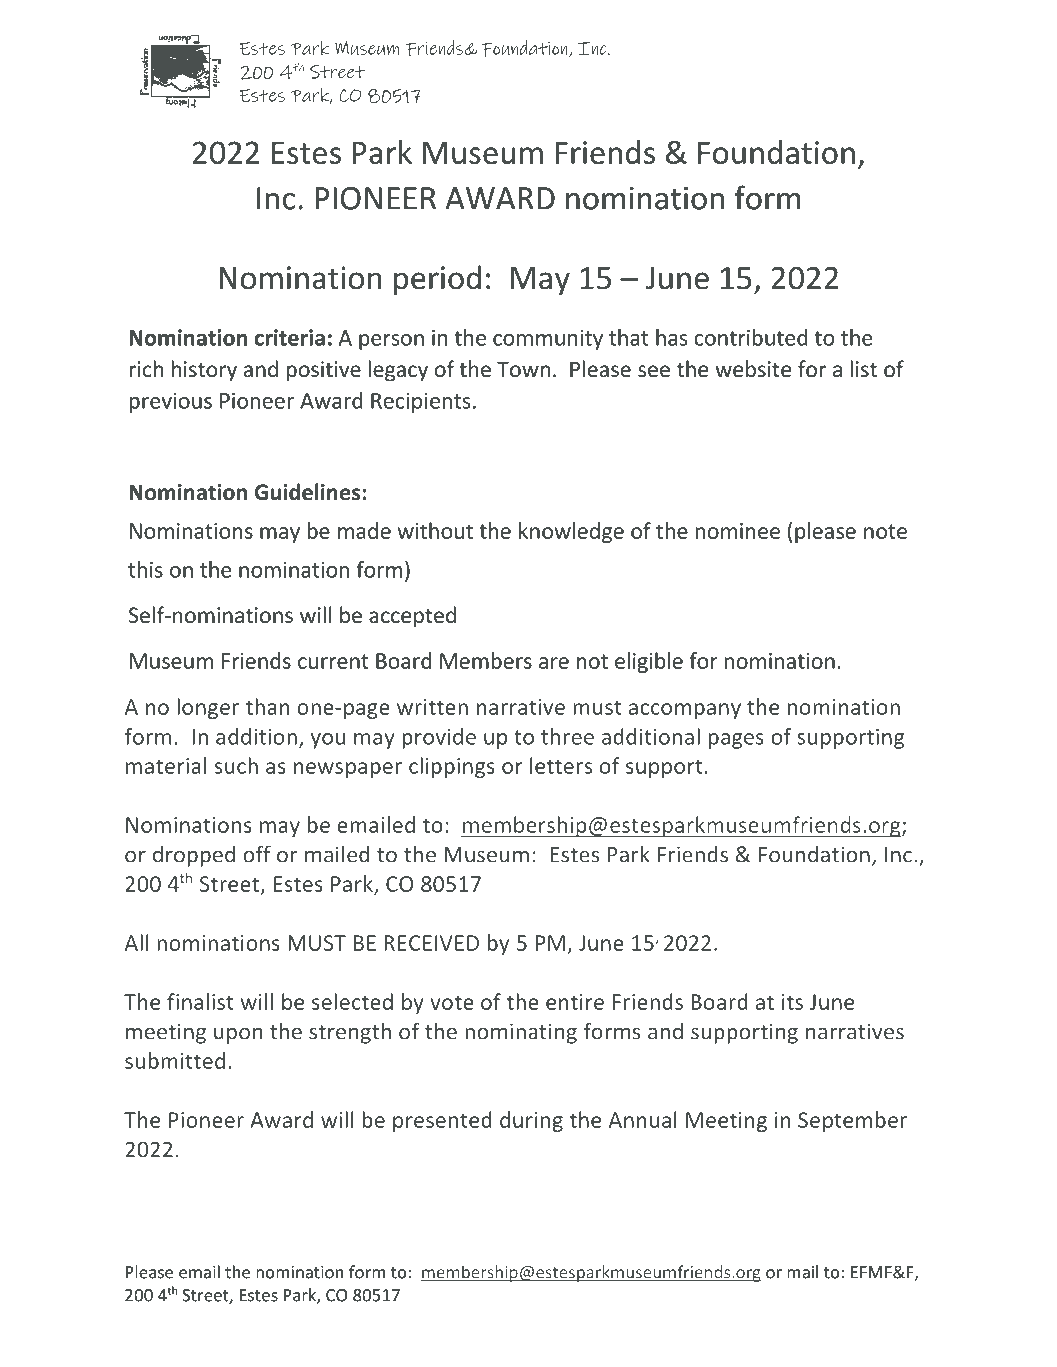 This screenshot has height=1367, width=1057. Describe the element at coordinates (548, 340) in the screenshot. I see `community` at that location.
